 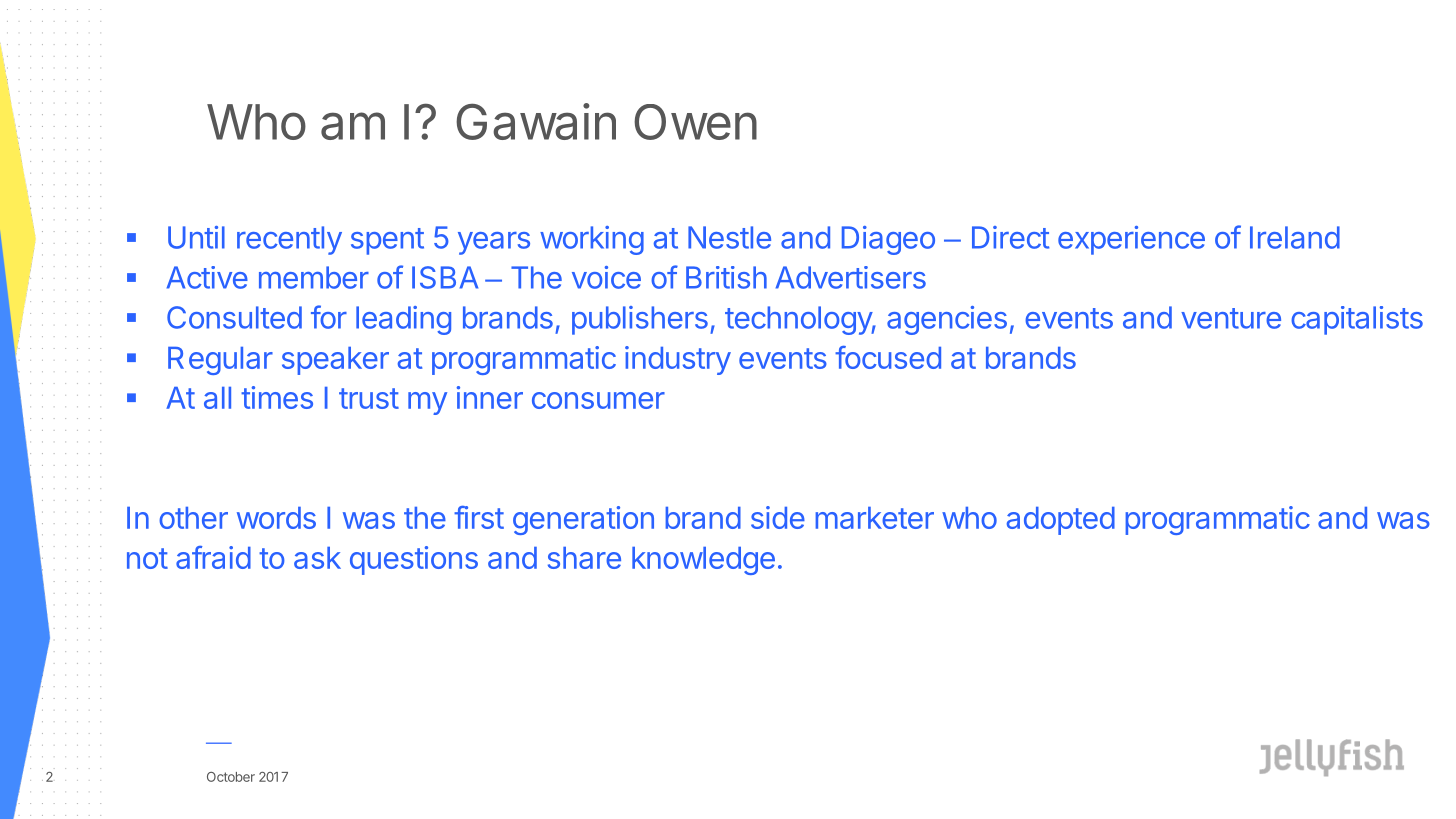 What do you see at coordinates (1061, 521) in the screenshot?
I see `adopted` at bounding box center [1061, 521].
